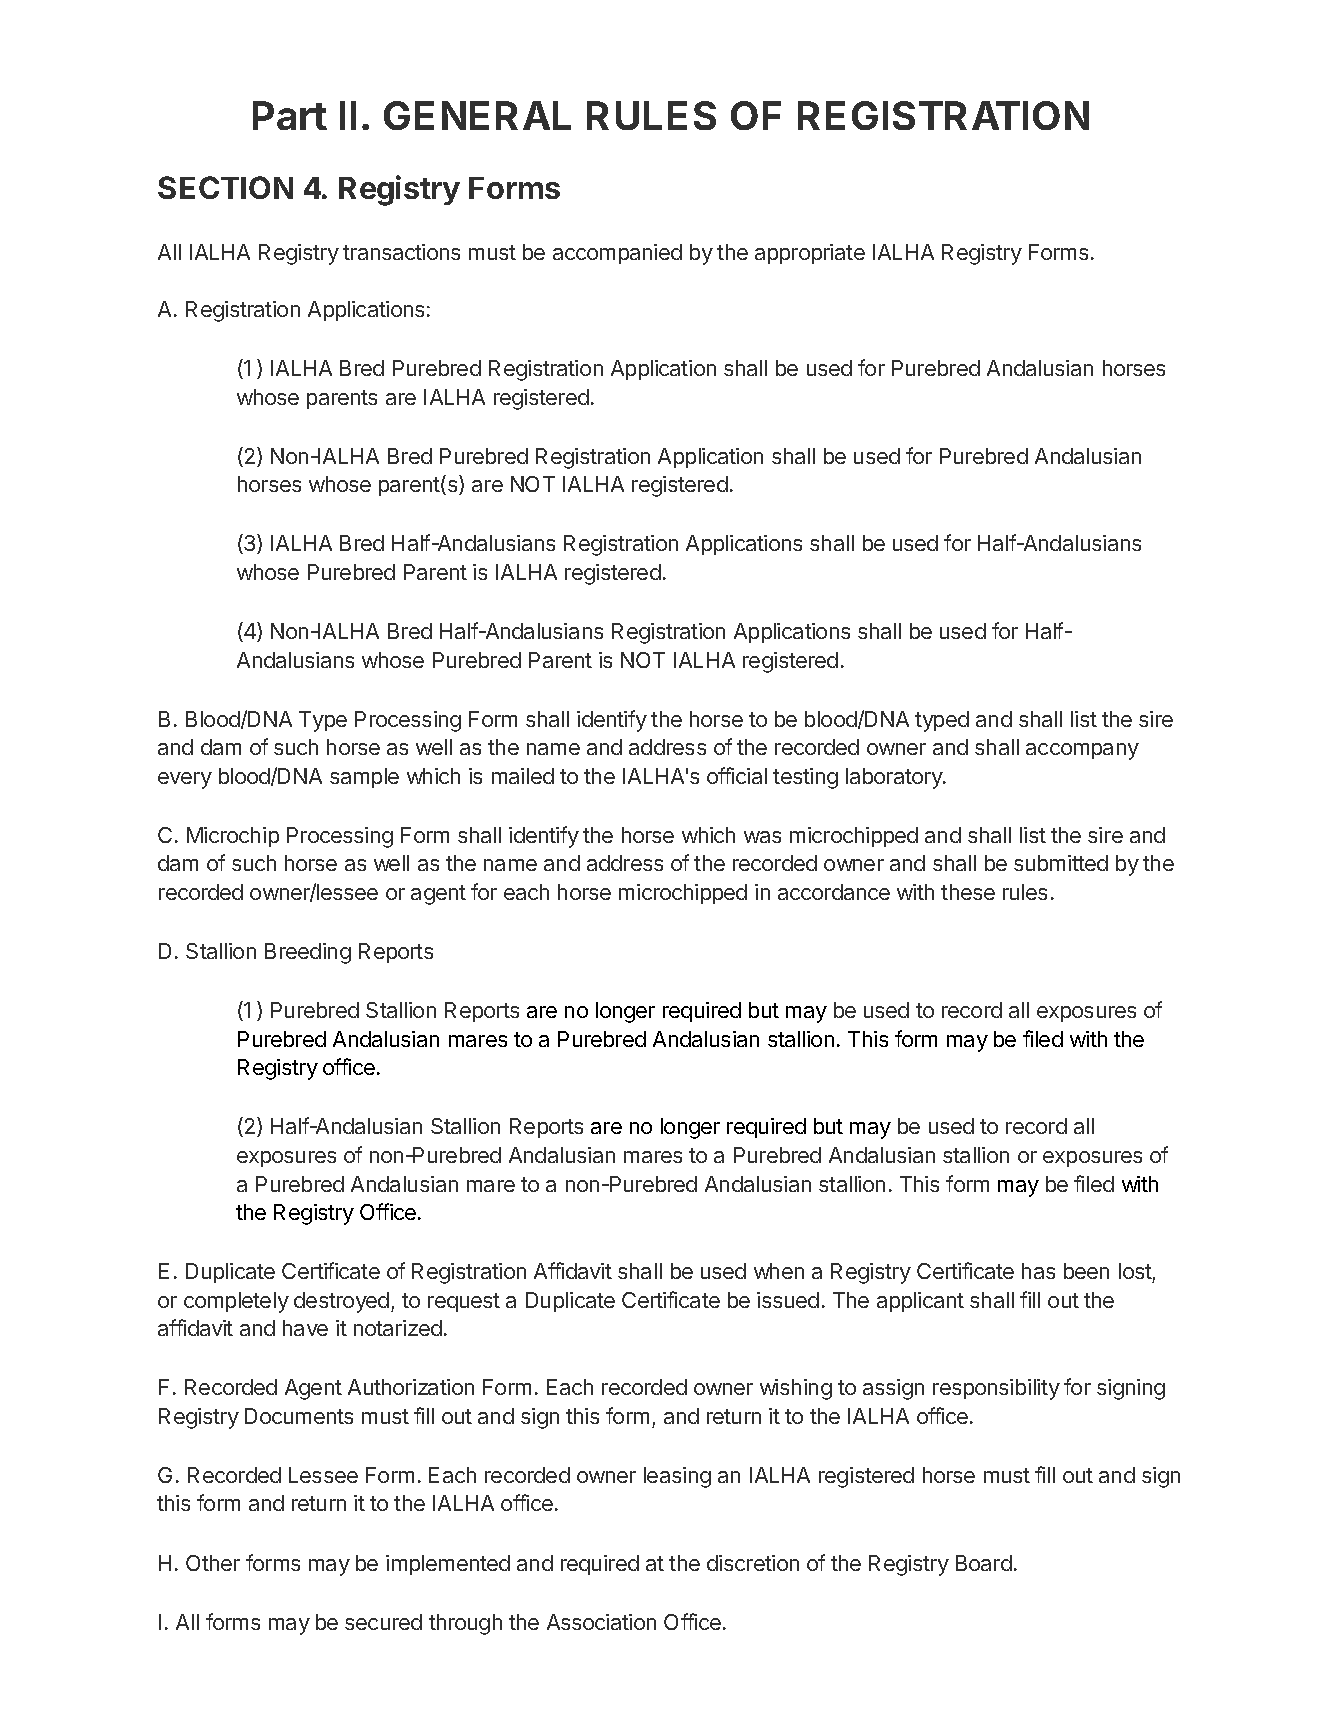 This screenshot has height=1736, width=1341. Describe the element at coordinates (810, 254) in the screenshot. I see `appropriate` at that location.
